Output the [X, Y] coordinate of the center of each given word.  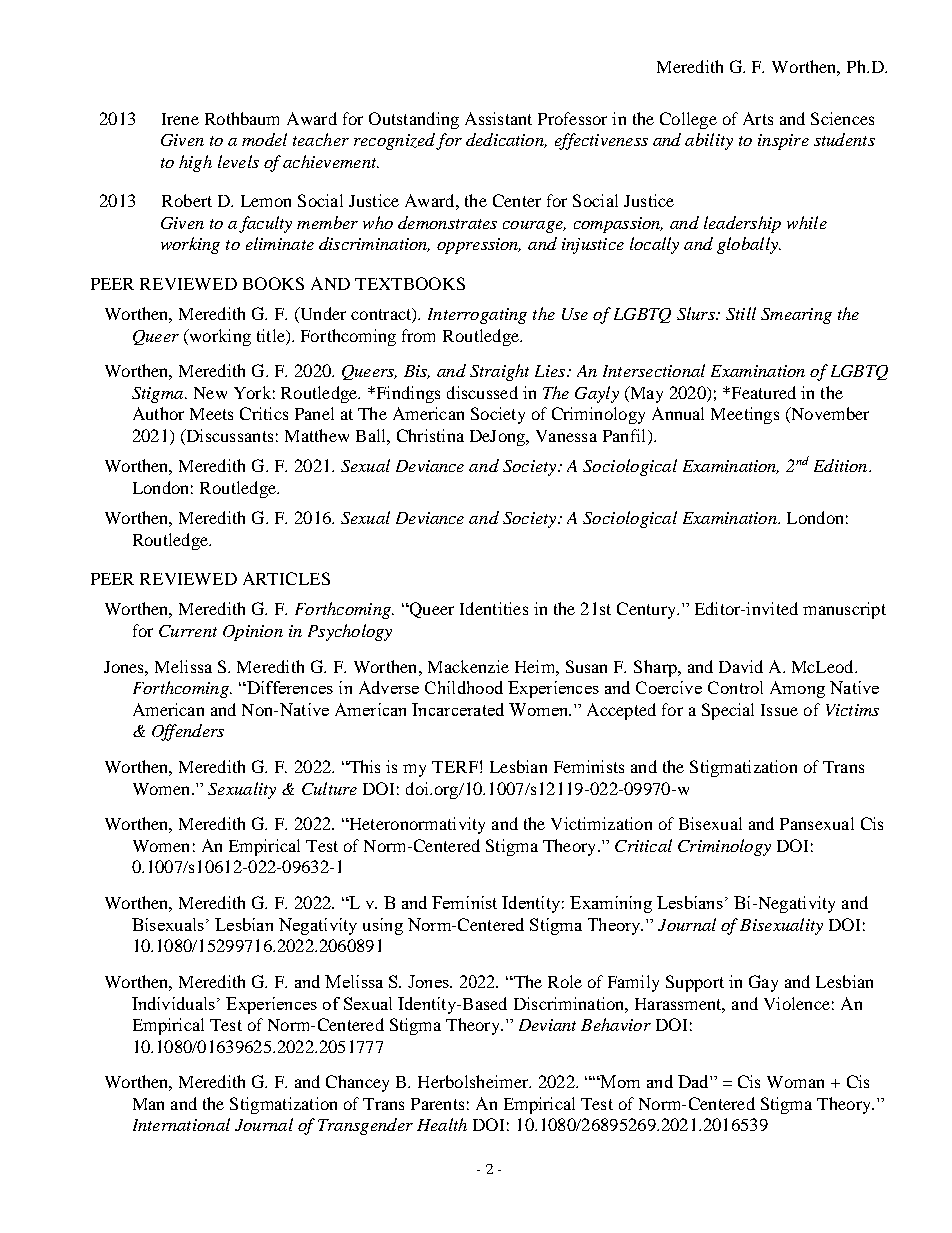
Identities [494, 608]
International [181, 1124]
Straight [499, 372]
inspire [783, 142]
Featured [762, 392]
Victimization [601, 823]
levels [238, 161]
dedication [506, 140]
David [741, 666]
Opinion [253, 633]
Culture [329, 788]
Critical [643, 845]
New [210, 393]
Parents [437, 1104]
